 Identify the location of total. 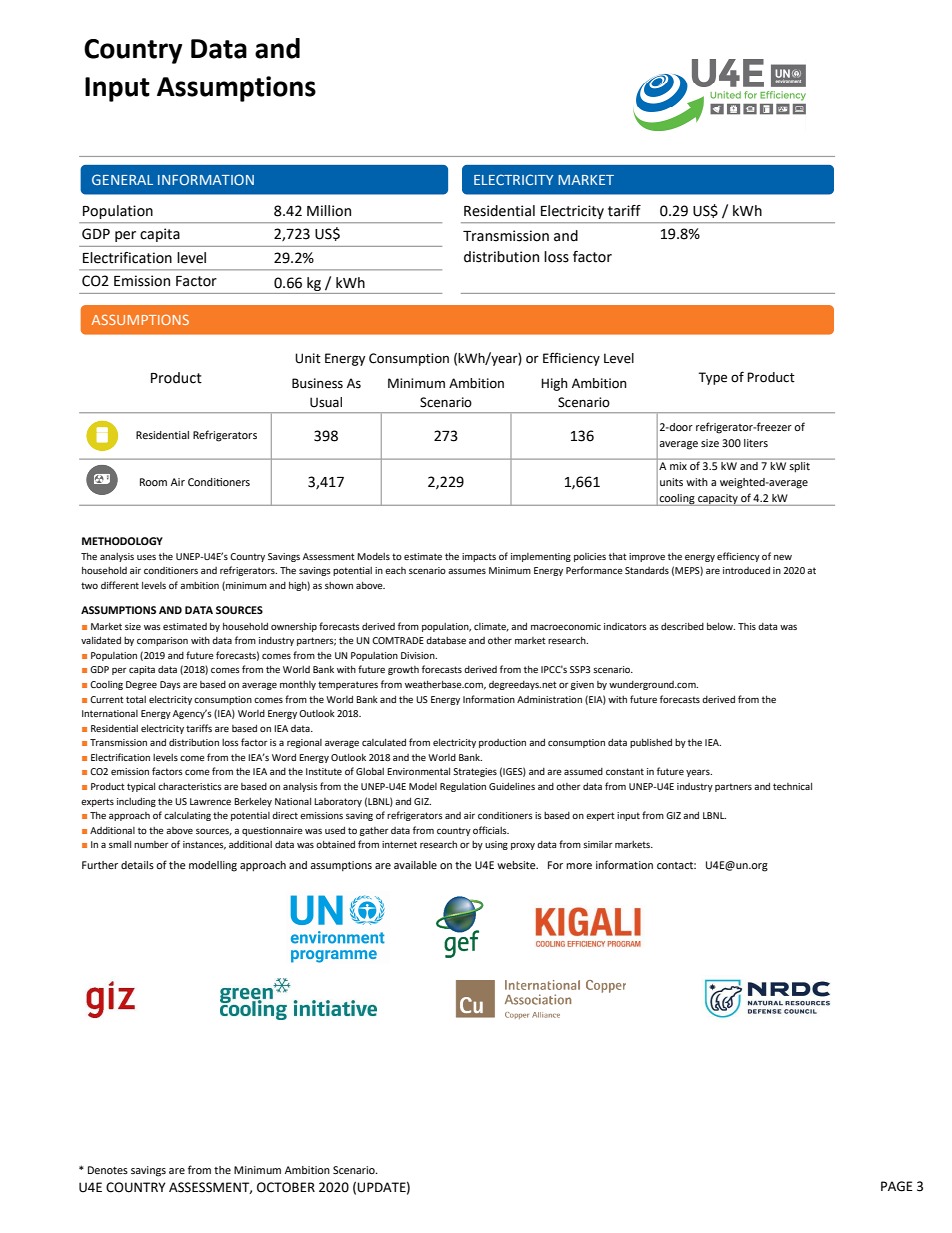
(136, 699).
